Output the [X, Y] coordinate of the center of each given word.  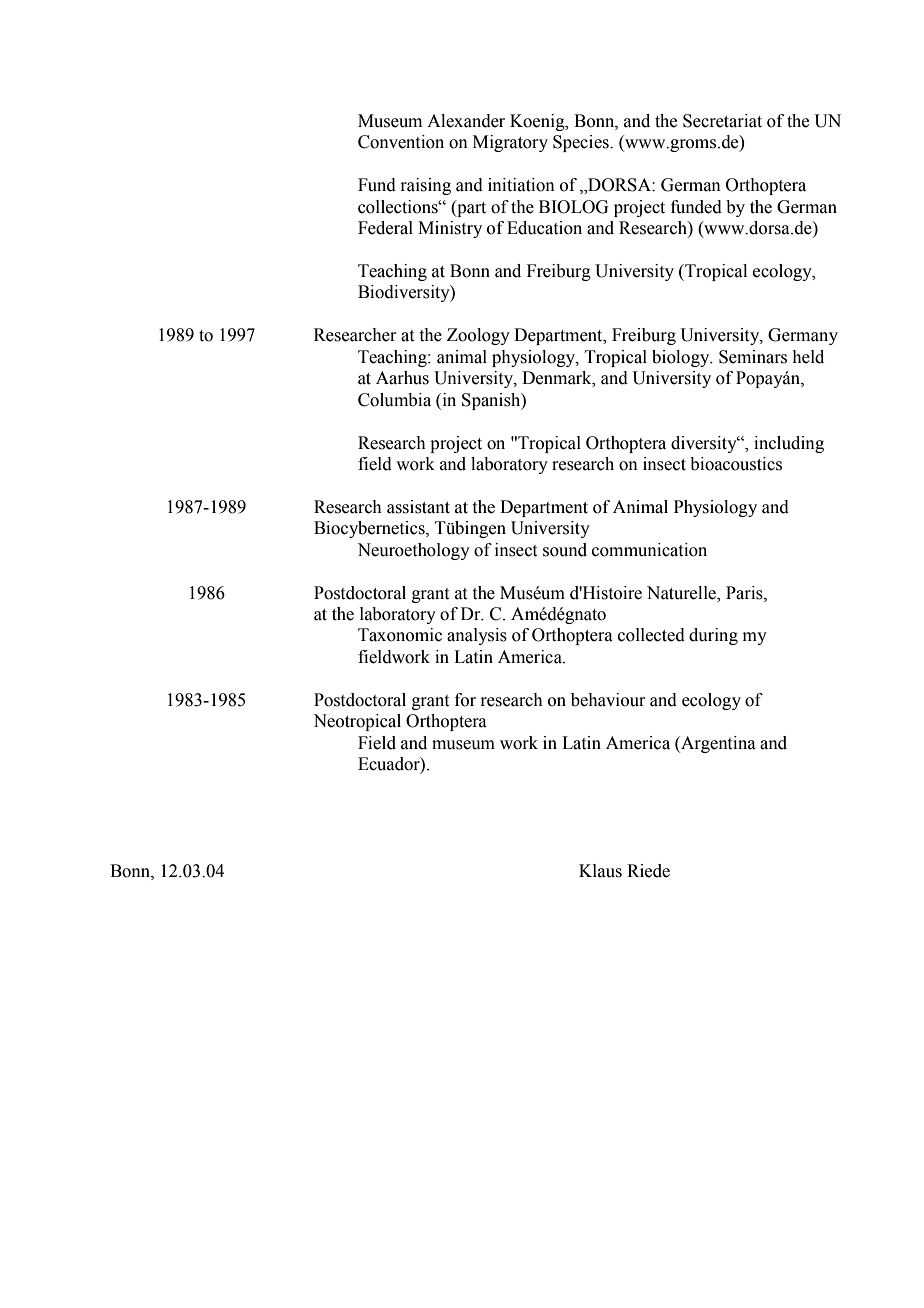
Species [582, 143]
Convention [401, 142]
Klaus [600, 871]
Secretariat [722, 121]
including [789, 444]
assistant [418, 507]
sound [565, 550]
